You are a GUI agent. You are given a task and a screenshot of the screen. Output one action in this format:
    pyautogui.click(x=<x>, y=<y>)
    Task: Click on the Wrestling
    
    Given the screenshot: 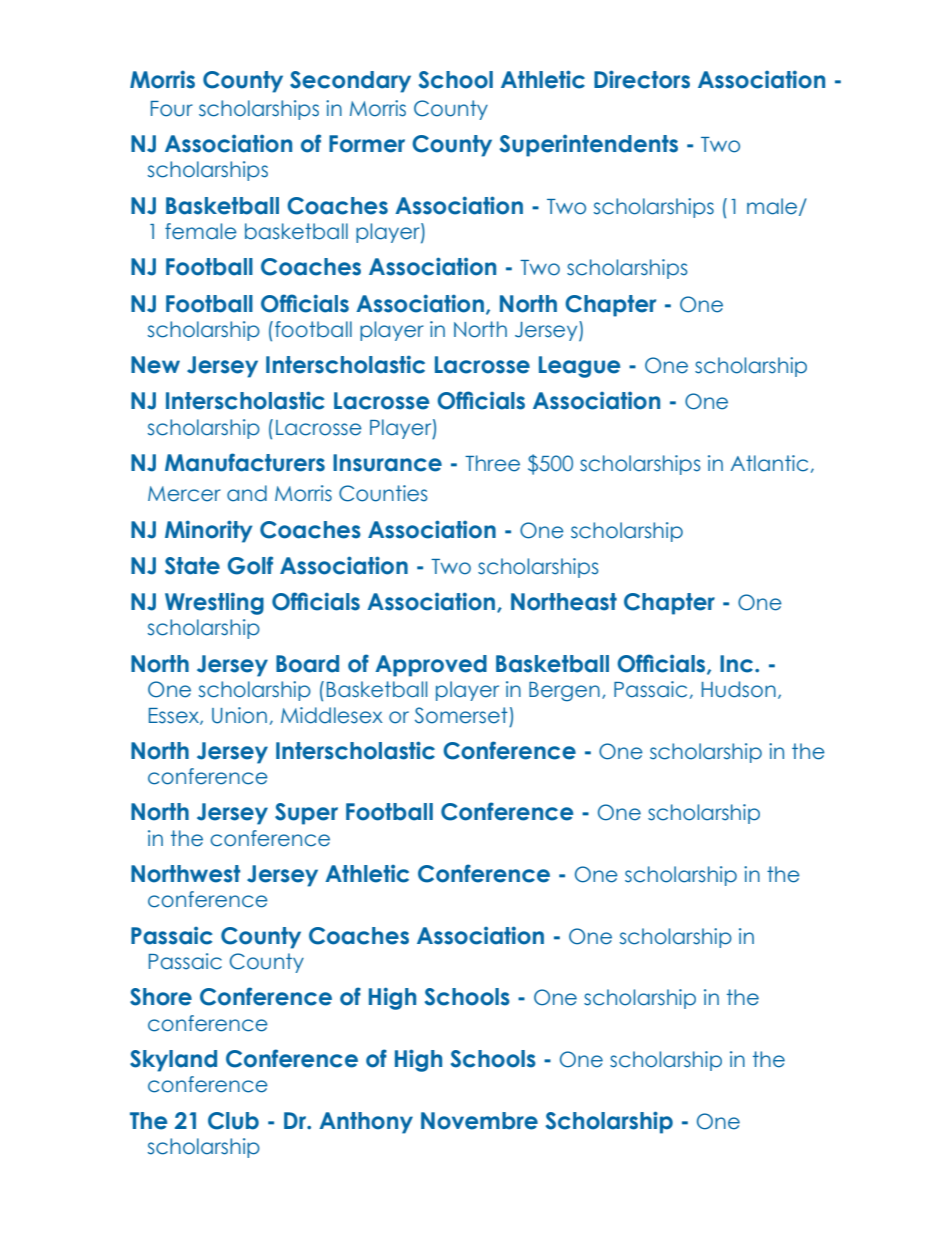 What is the action you would take?
    pyautogui.click(x=214, y=603)
